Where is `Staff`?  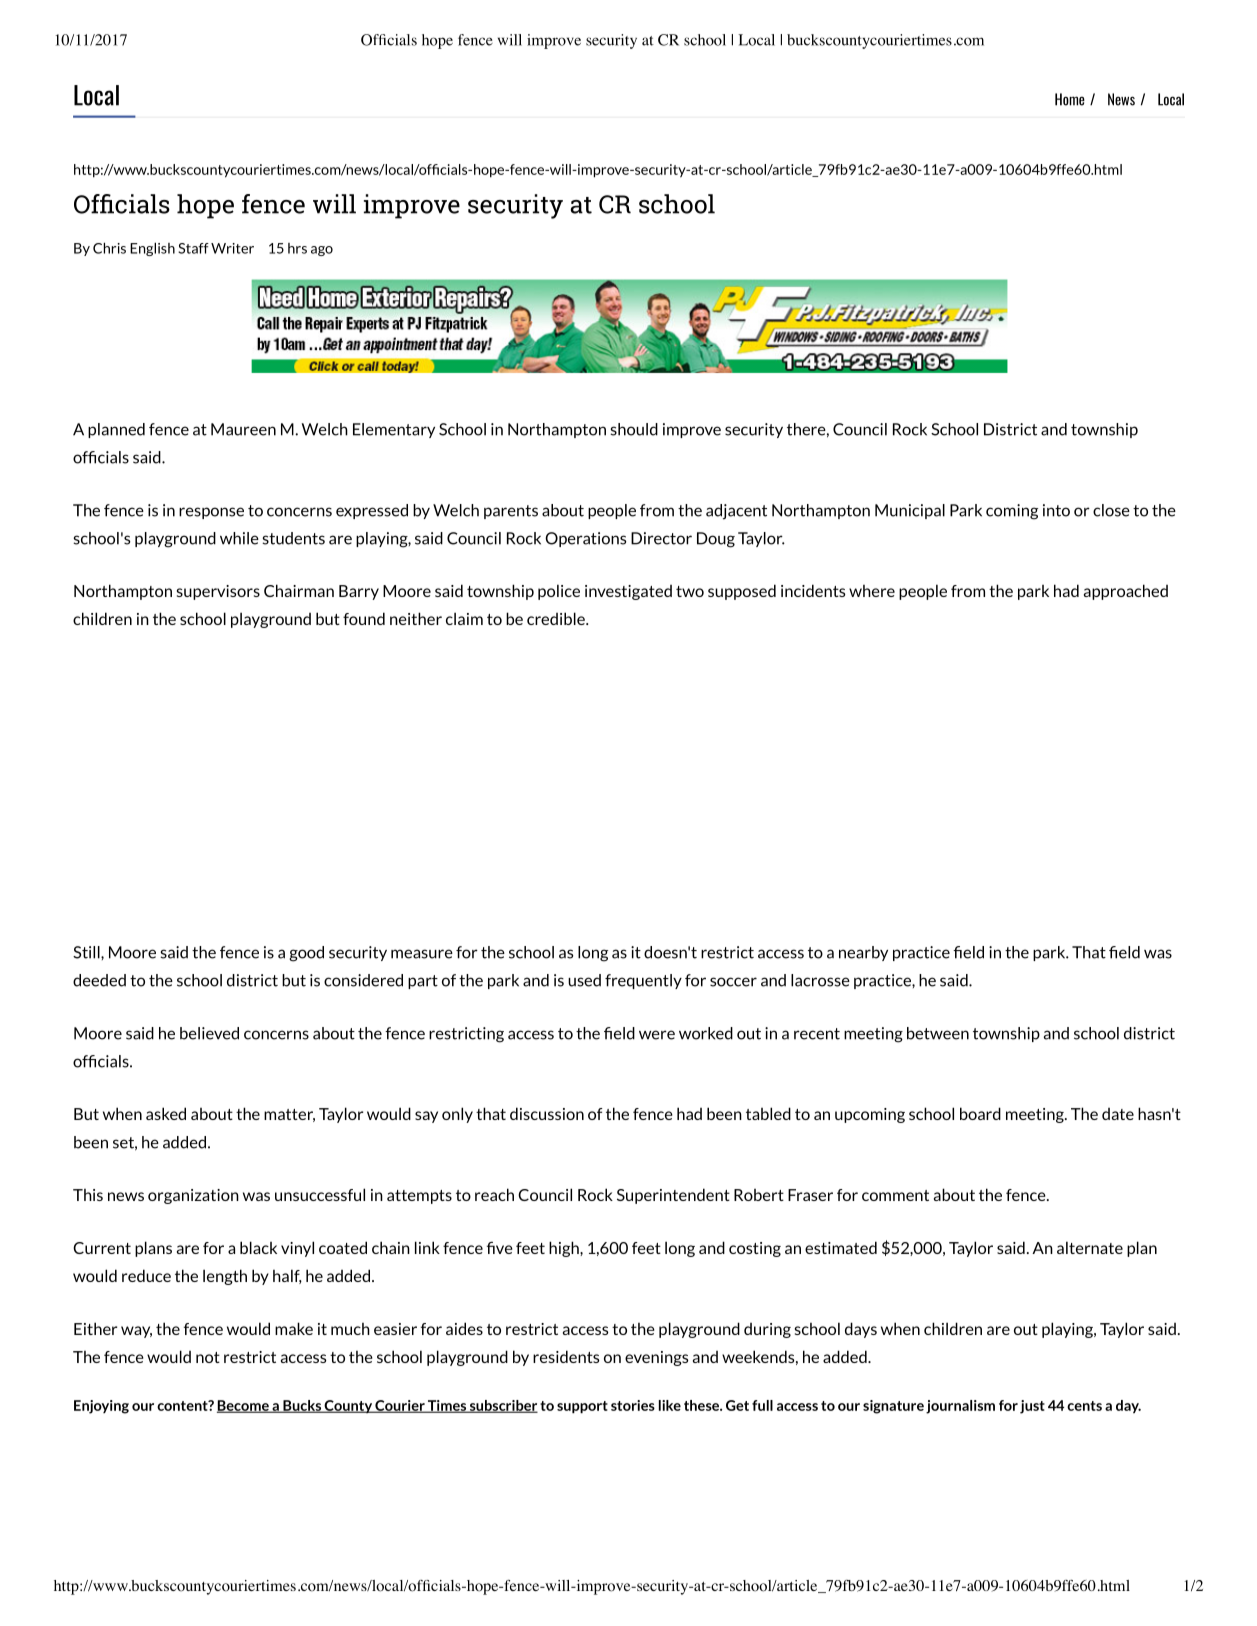 Staff is located at coordinates (193, 248).
